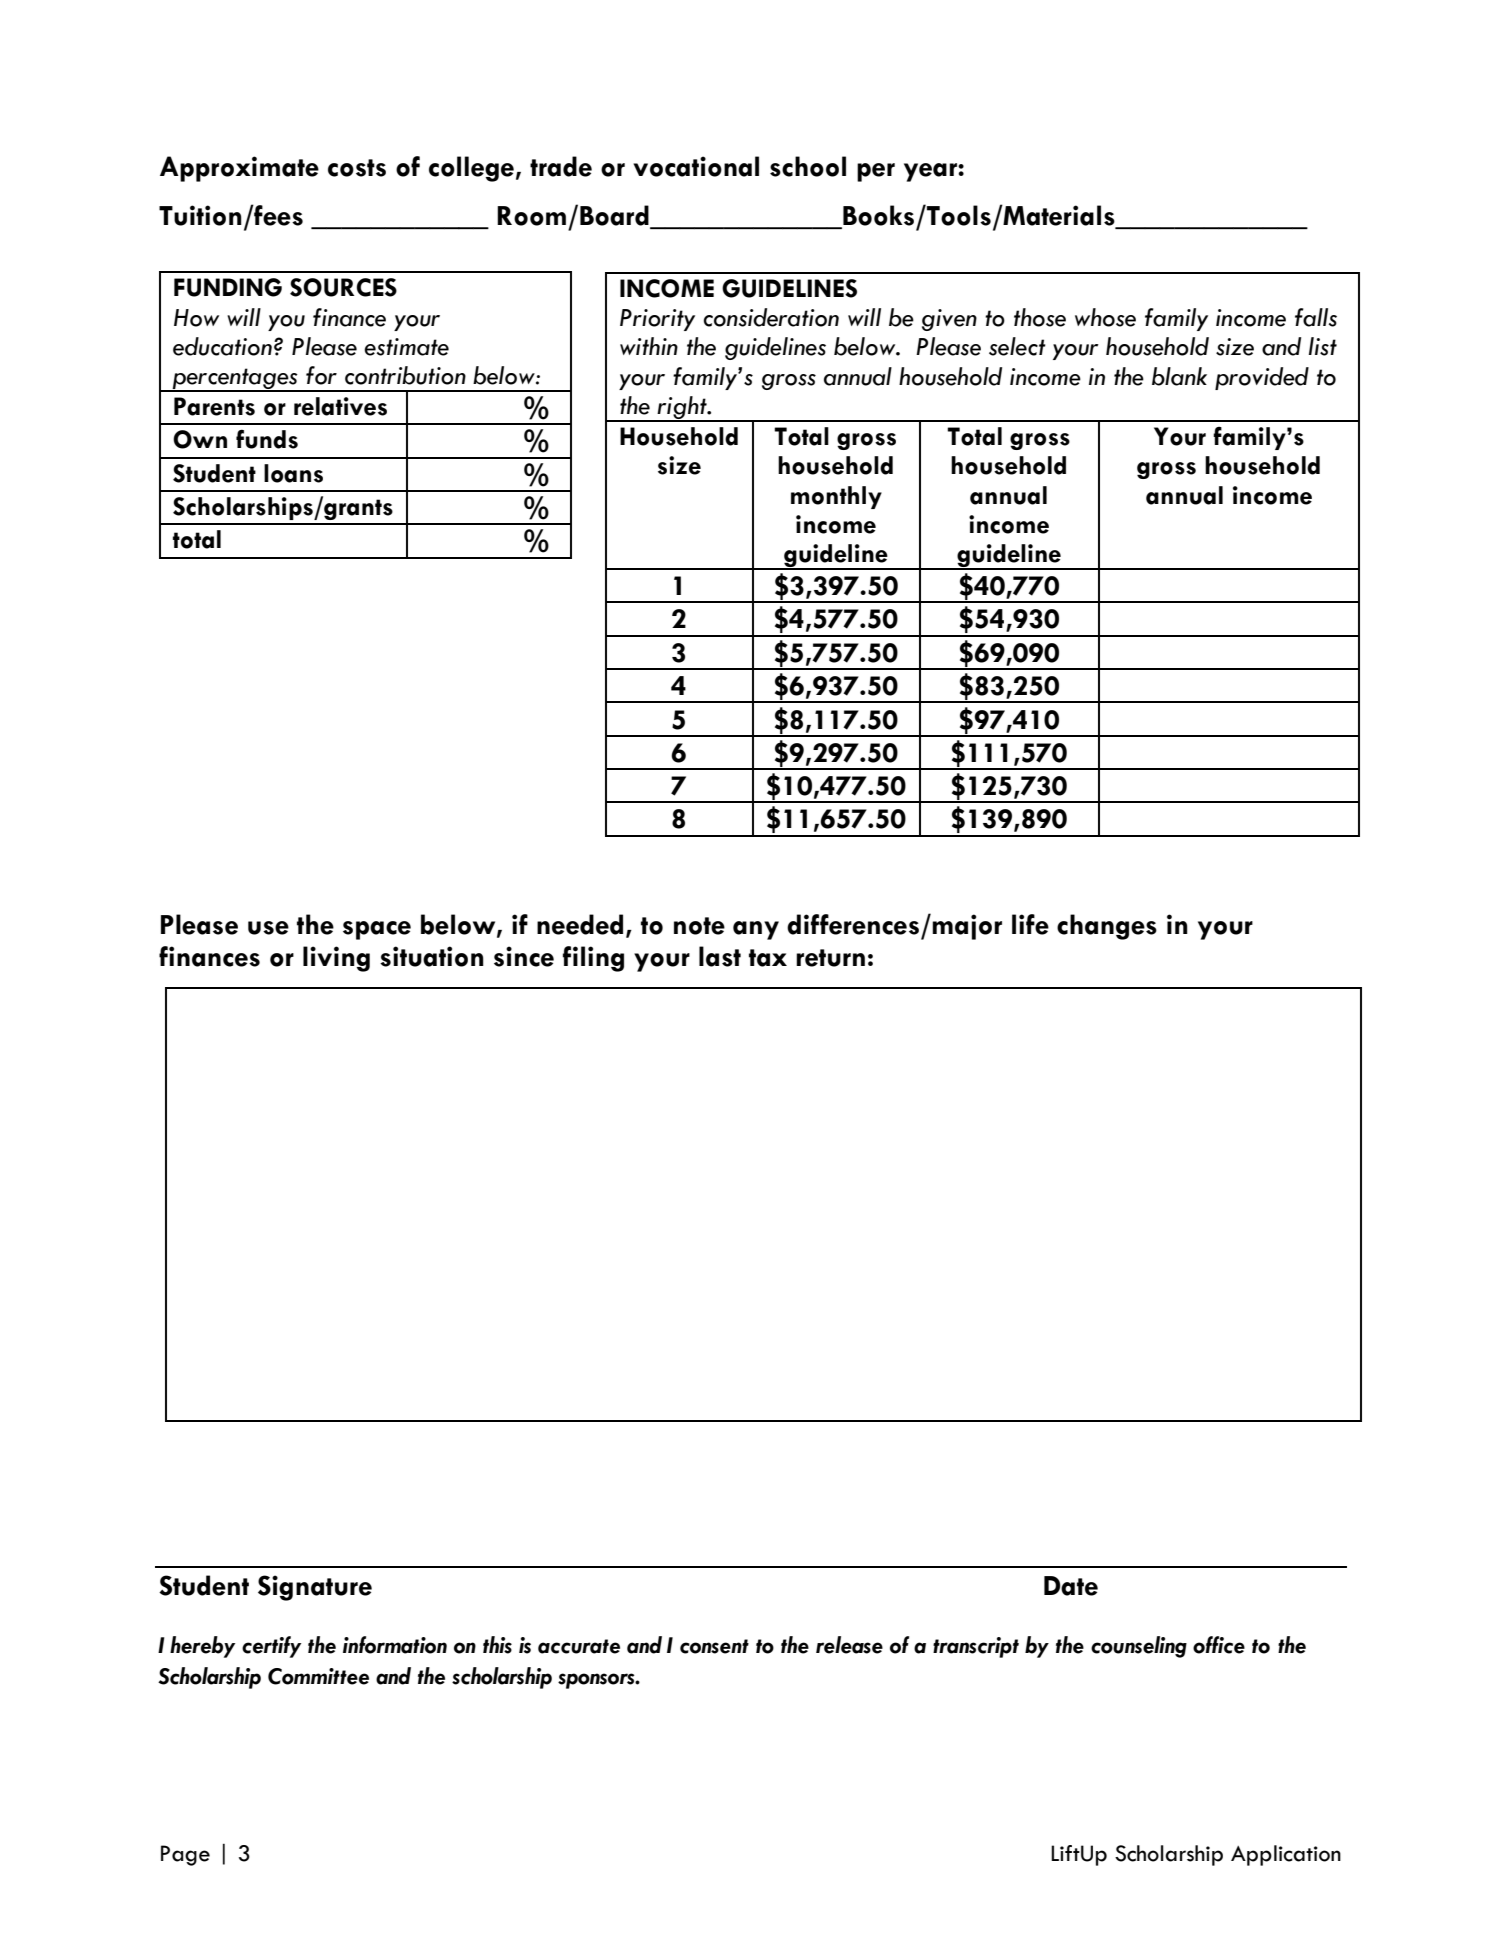 Image resolution: width=1502 pixels, height=1944 pixels. I want to click on school, so click(808, 166).
